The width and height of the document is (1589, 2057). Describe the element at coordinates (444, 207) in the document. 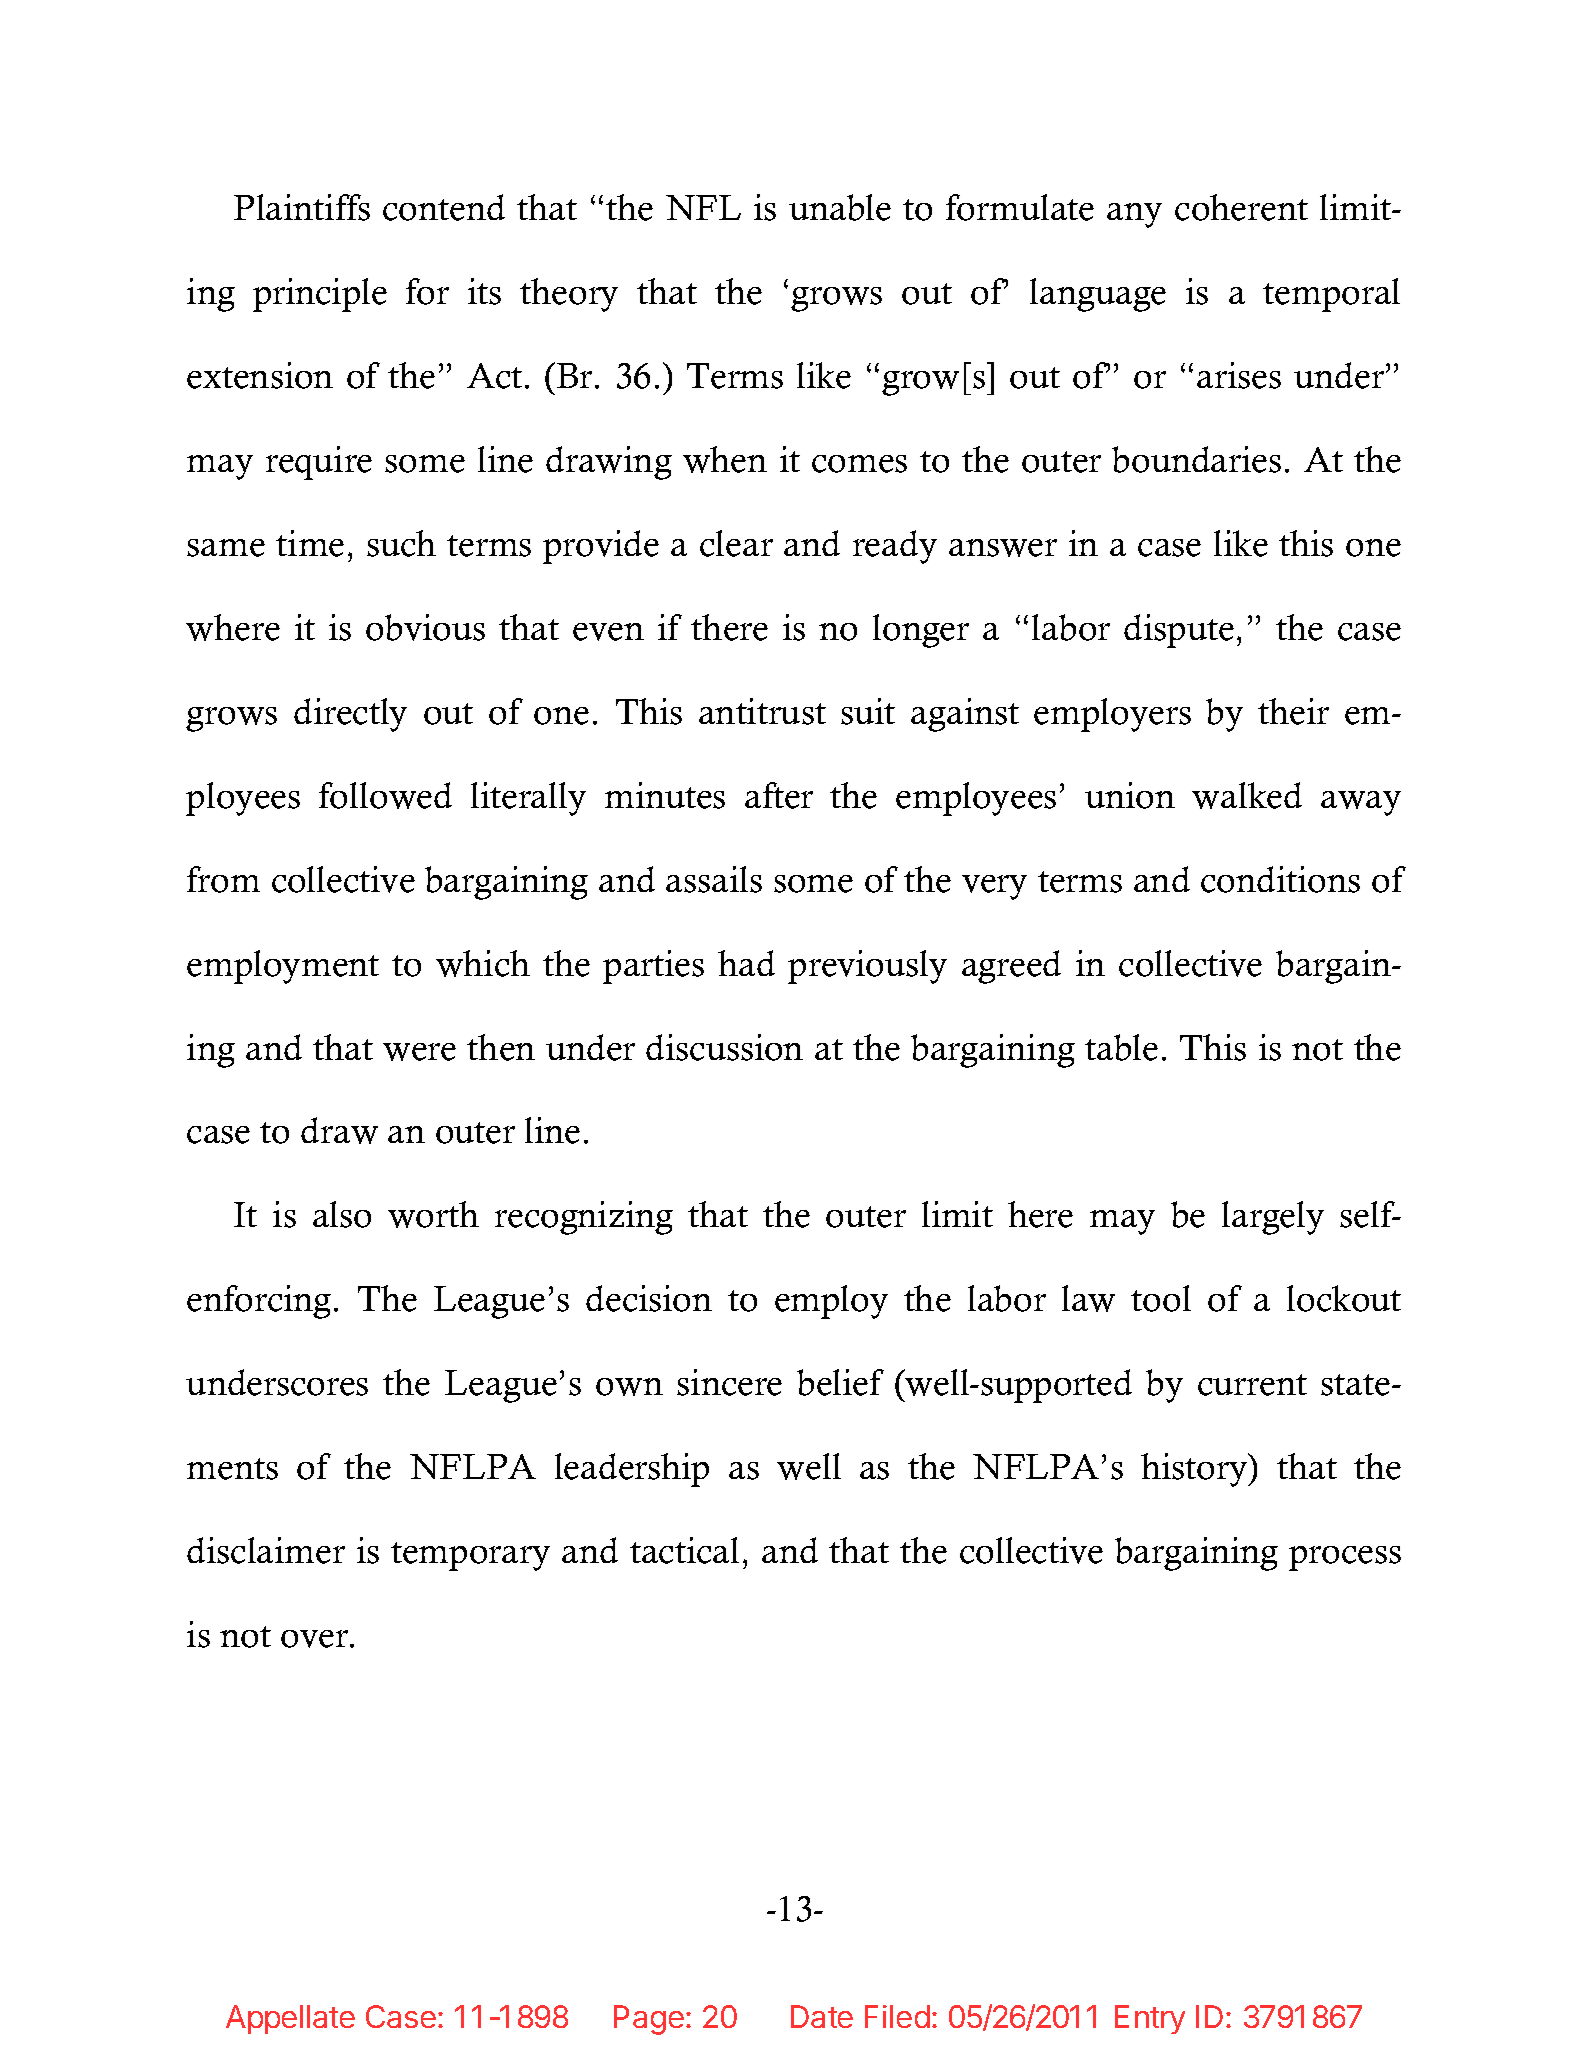

I see `contend` at that location.
